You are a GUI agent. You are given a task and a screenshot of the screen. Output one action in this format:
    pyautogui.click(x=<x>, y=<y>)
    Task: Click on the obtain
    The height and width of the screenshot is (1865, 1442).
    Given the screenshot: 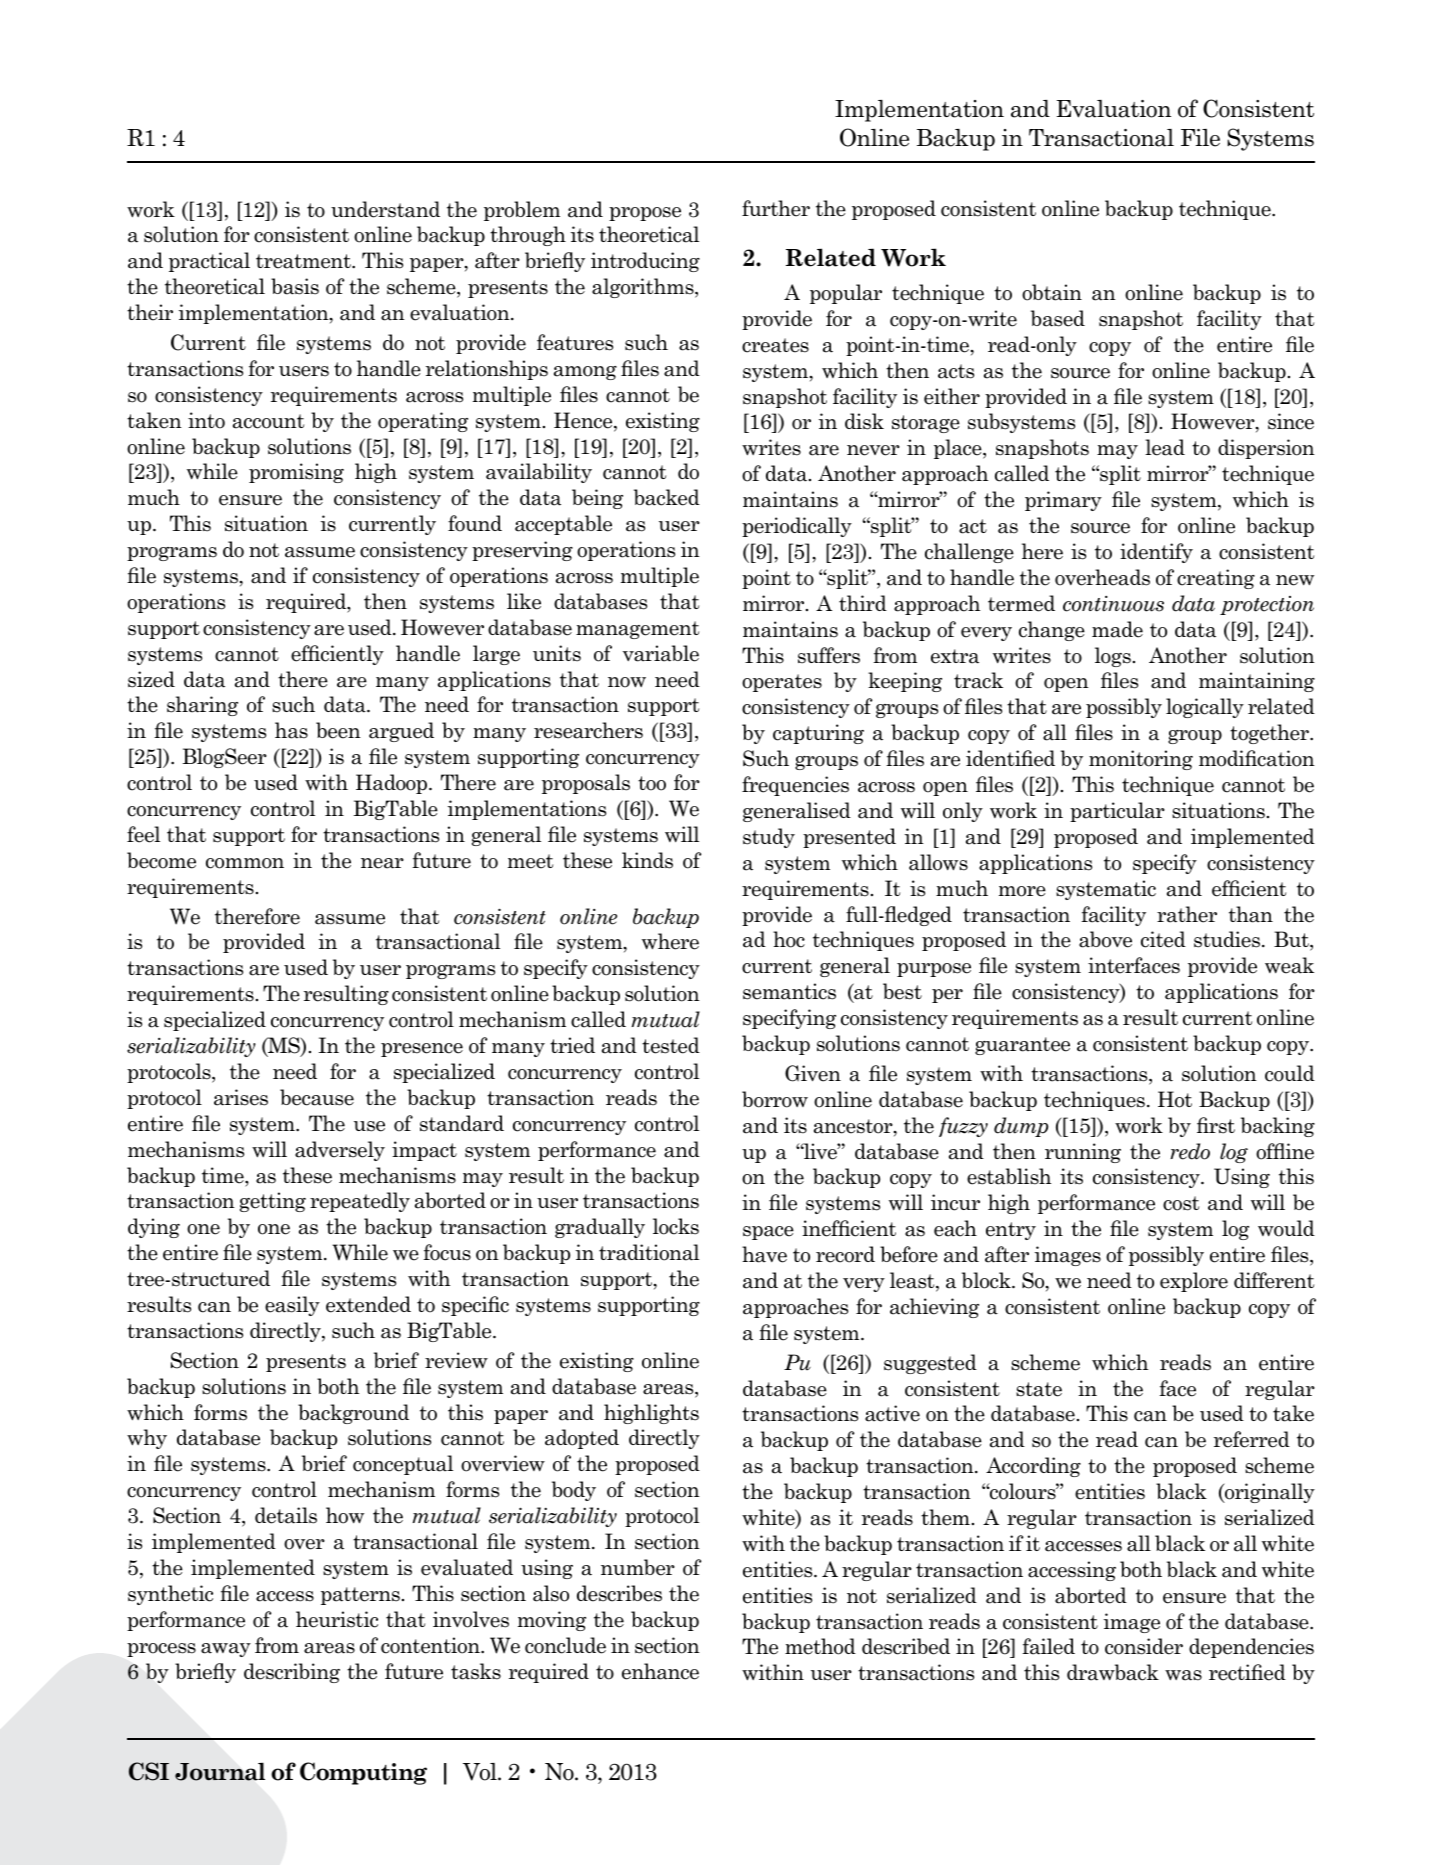 What is the action you would take?
    pyautogui.click(x=1052, y=292)
